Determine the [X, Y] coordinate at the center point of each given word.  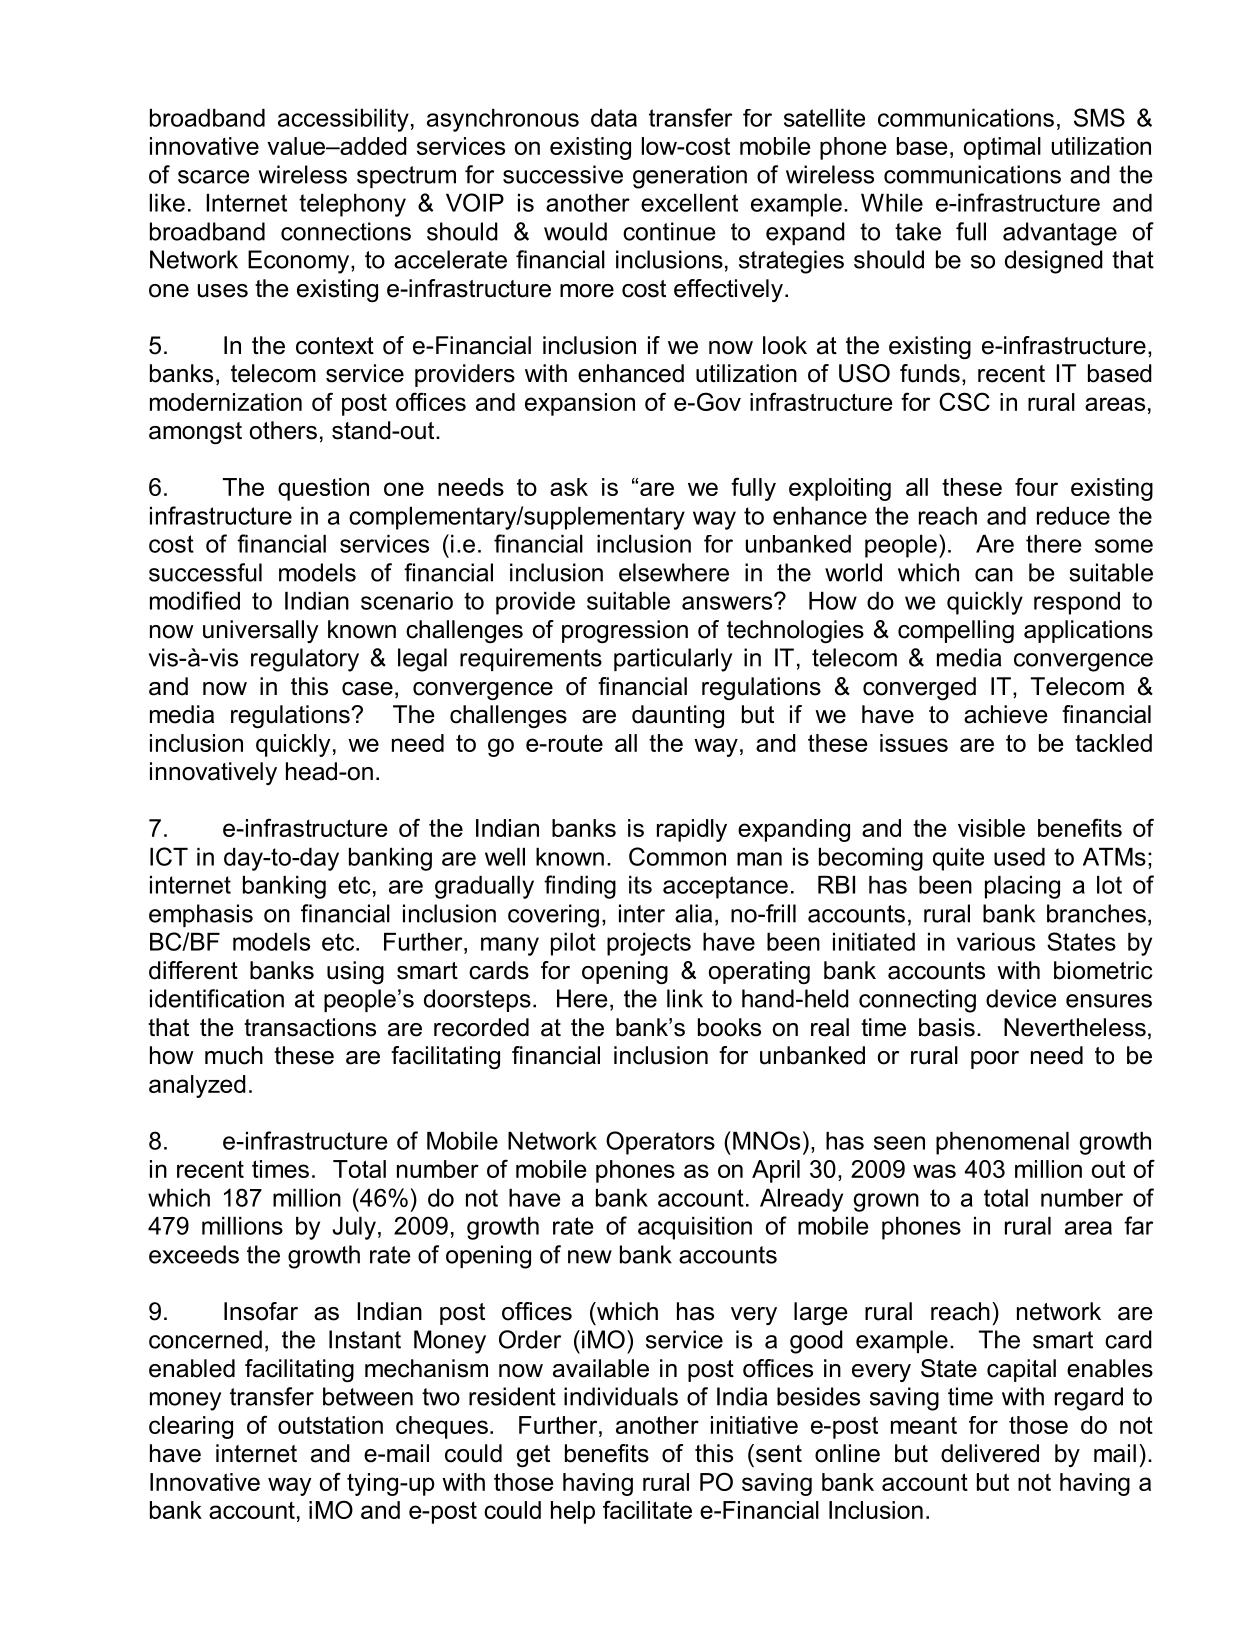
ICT [169, 856]
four [1036, 487]
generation [690, 177]
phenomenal [1002, 1143]
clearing [191, 1427]
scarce [213, 177]
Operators [660, 1143]
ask [569, 487]
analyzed [197, 1086]
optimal [1002, 148]
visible [991, 828]
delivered [990, 1453]
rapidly [692, 830]
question [323, 489]
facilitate [647, 1509]
